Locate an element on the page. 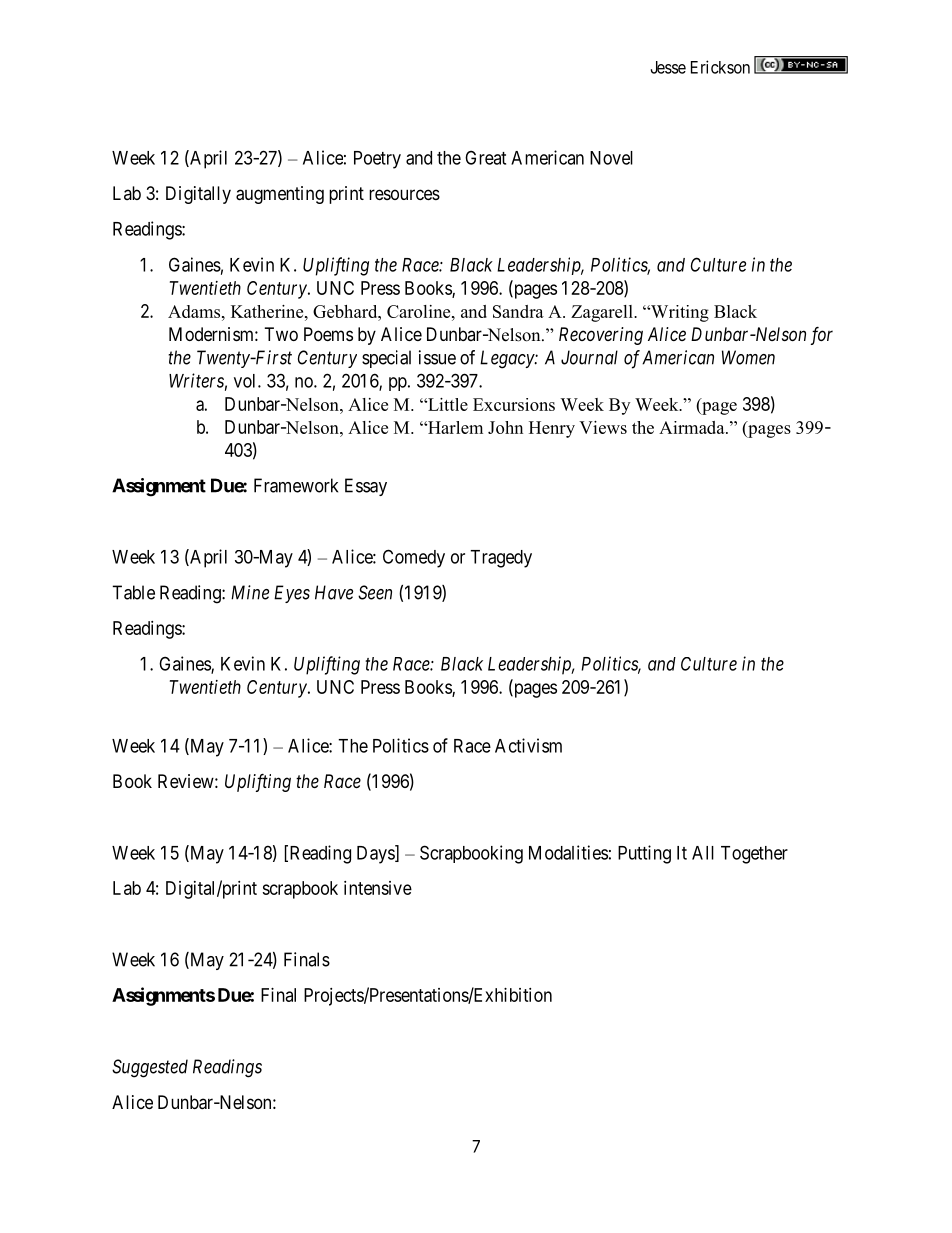  Two is located at coordinates (281, 334).
